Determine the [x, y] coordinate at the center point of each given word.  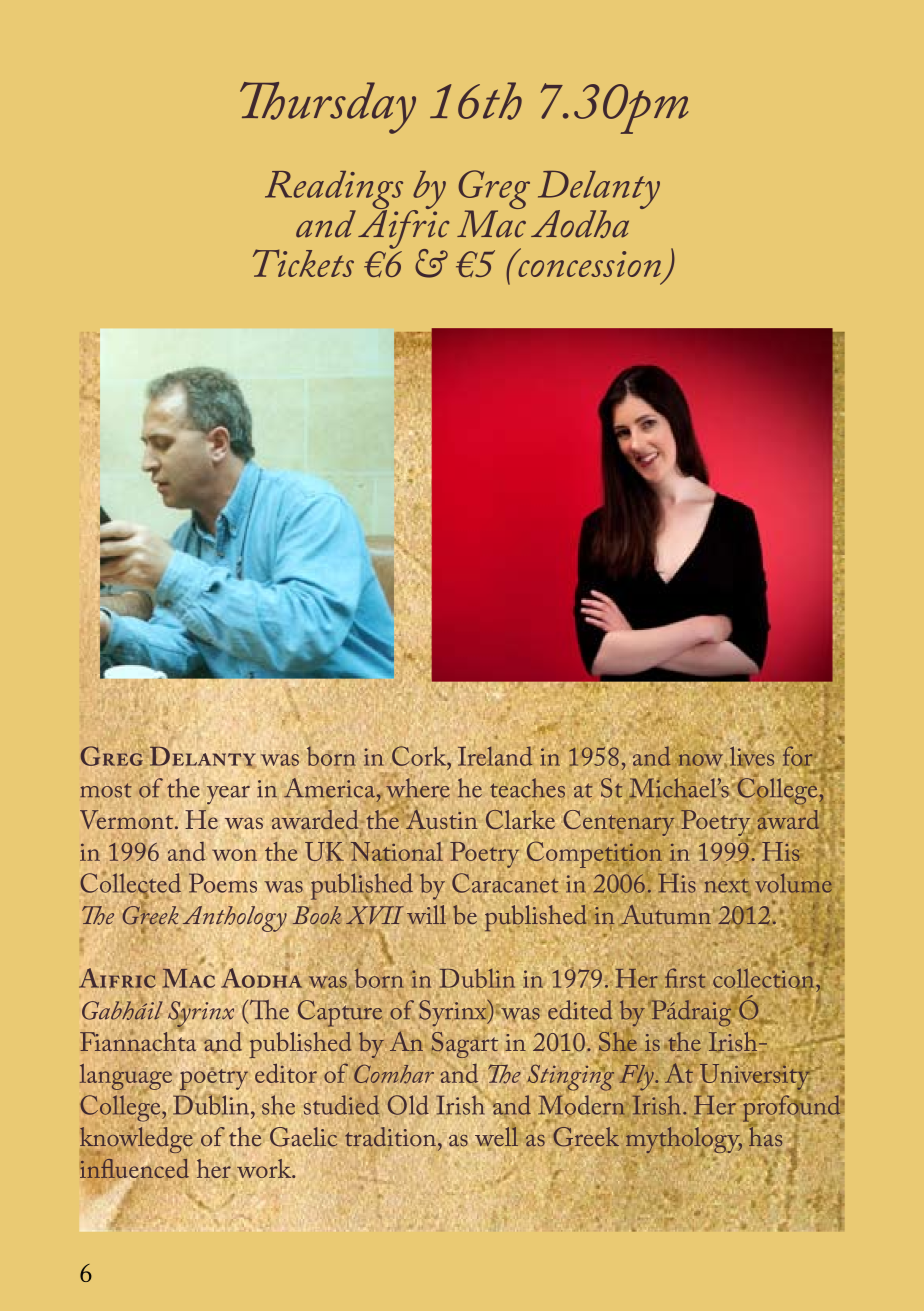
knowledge [137, 1141]
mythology [684, 1141]
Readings [334, 191]
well [496, 1135]
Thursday [328, 108]
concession [588, 263]
